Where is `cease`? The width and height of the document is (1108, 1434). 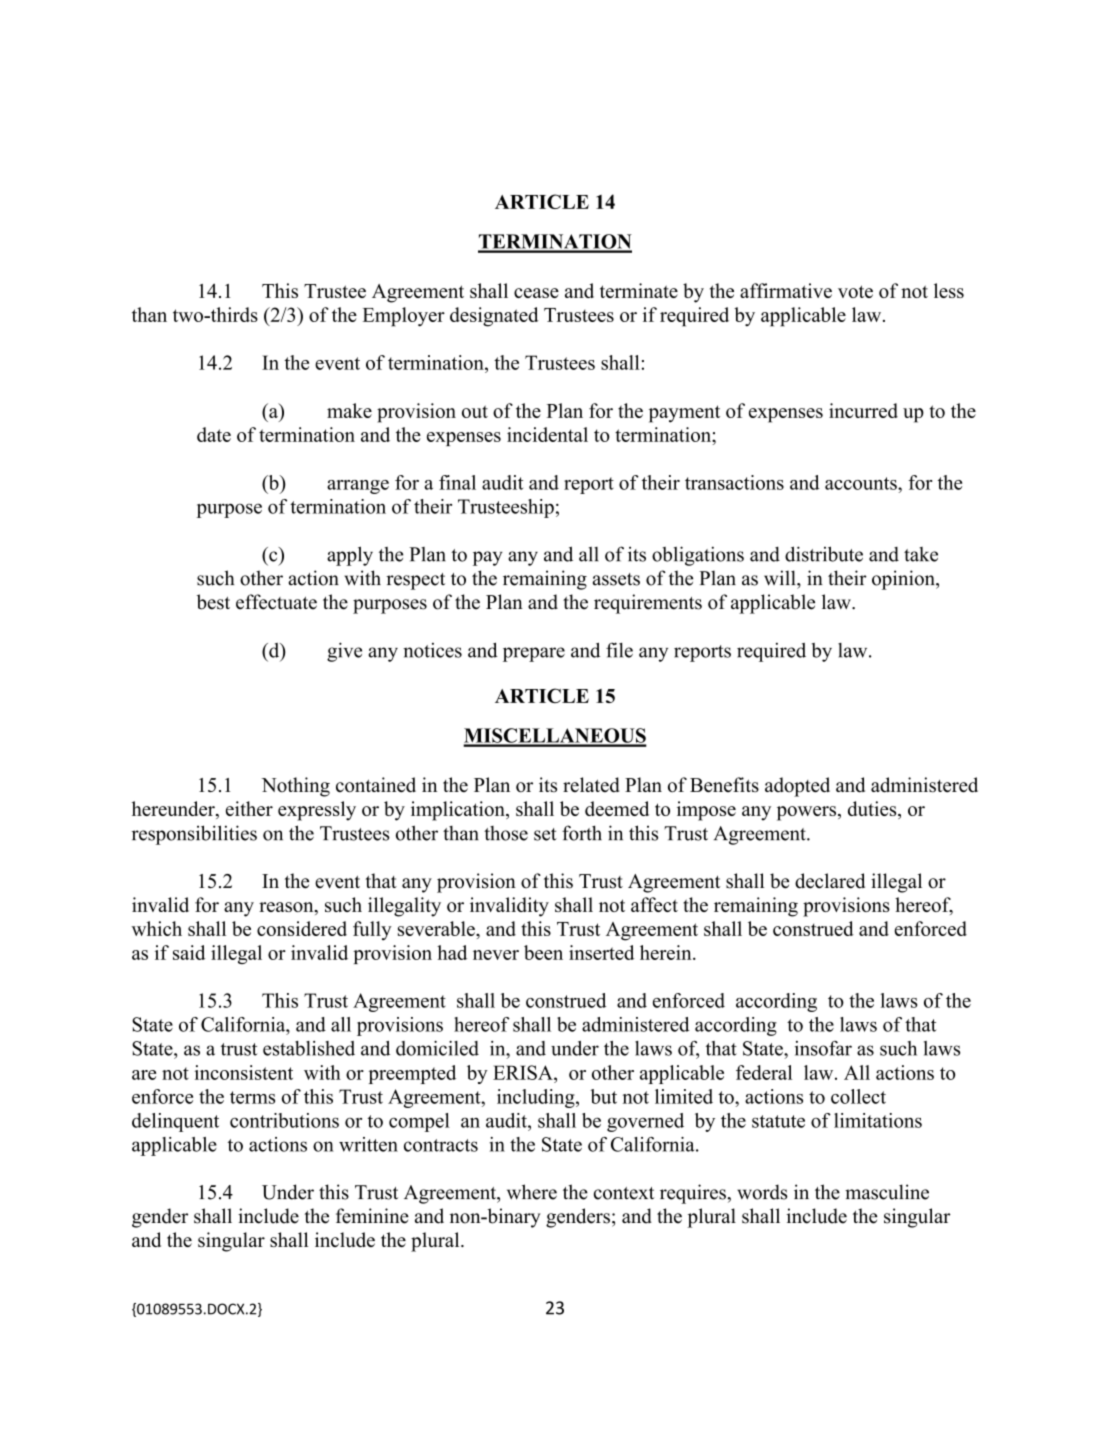
cease is located at coordinates (536, 293).
